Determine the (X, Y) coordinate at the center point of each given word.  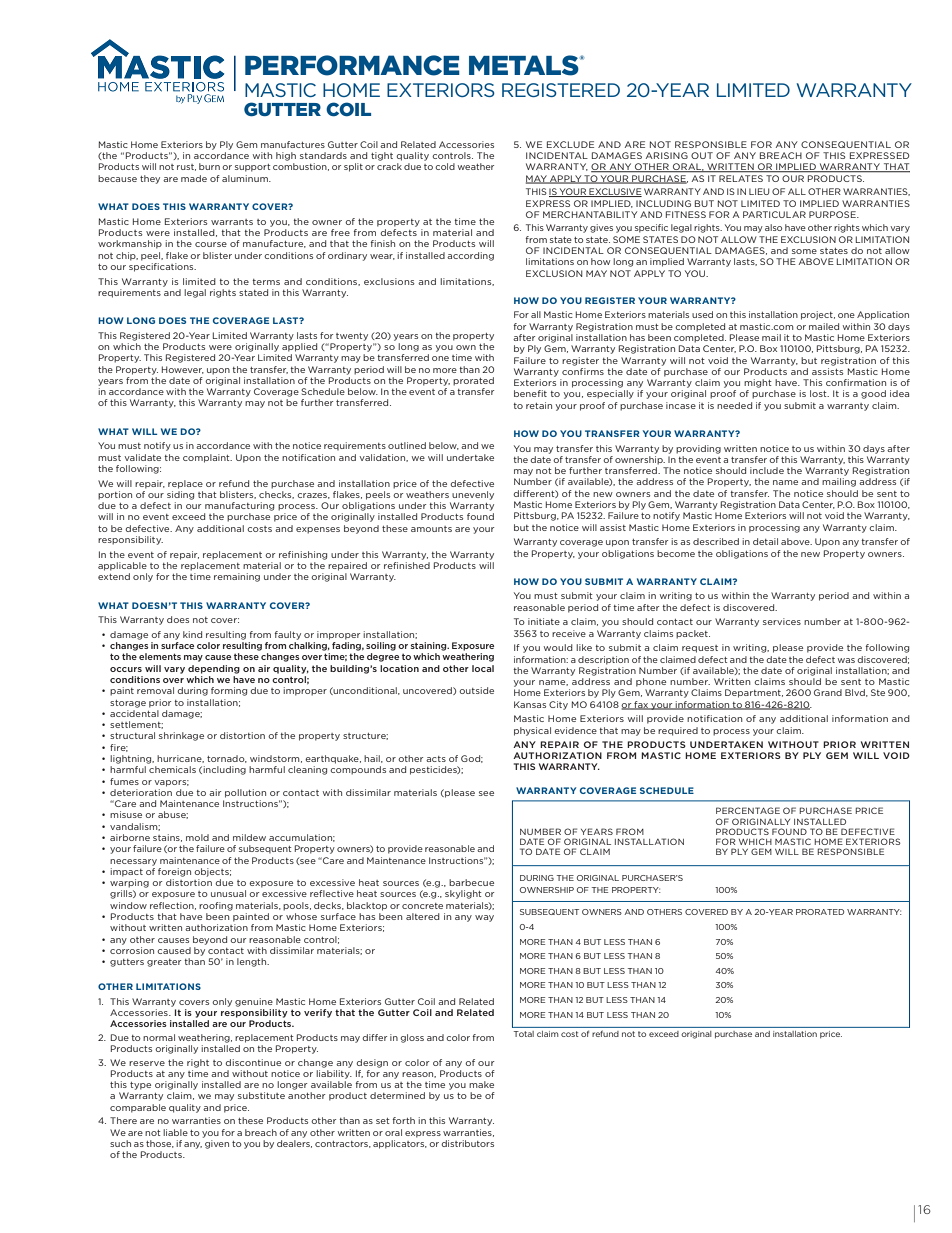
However (183, 370)
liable (175, 1132)
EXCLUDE (570, 144)
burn (209, 166)
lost (819, 393)
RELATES (741, 178)
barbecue (471, 882)
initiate (544, 621)
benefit (530, 393)
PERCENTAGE (748, 810)
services (782, 621)
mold (197, 837)
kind (192, 634)
